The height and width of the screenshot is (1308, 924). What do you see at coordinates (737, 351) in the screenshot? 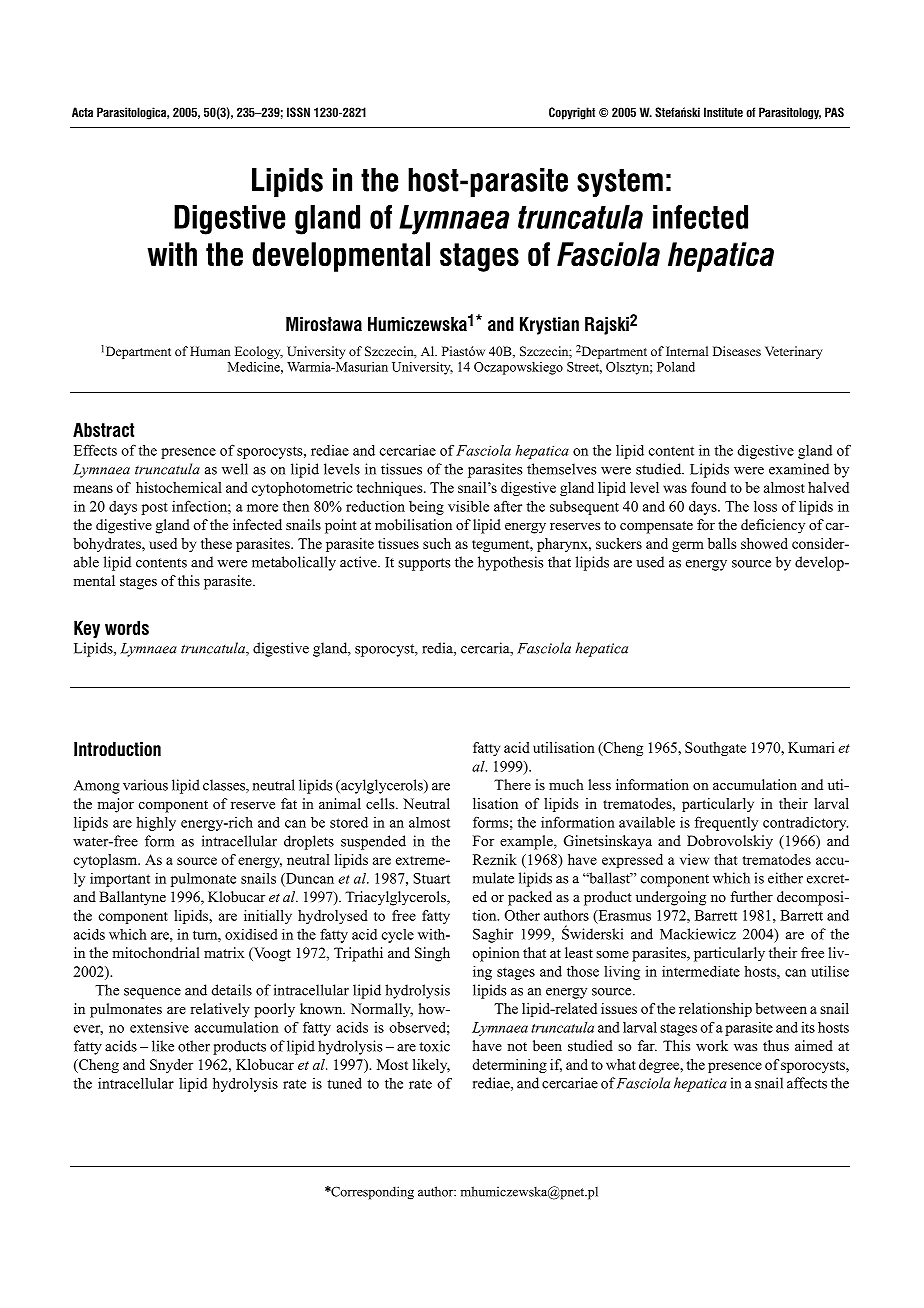
I see `Diseases` at bounding box center [737, 351].
